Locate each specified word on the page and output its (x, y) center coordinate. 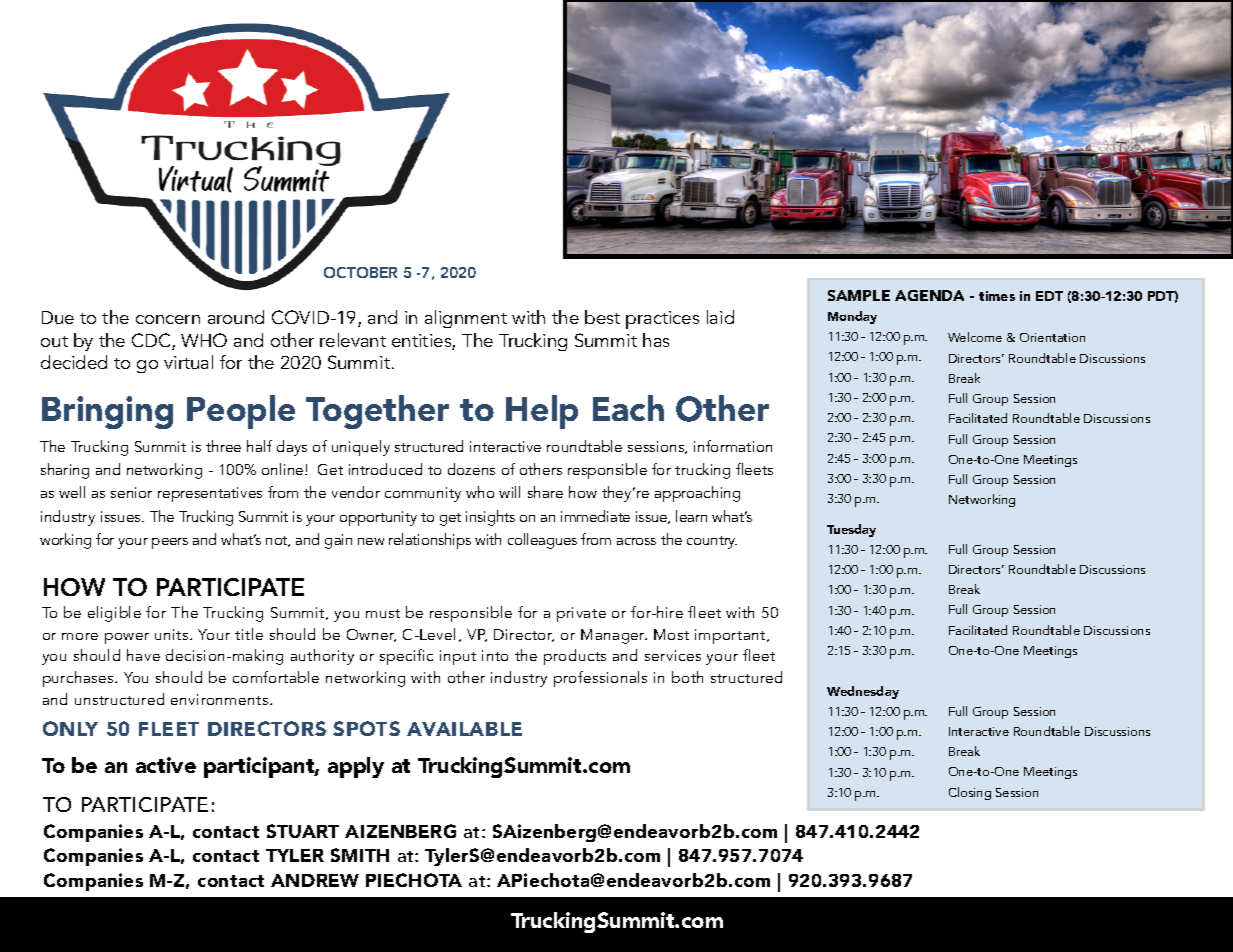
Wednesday (863, 692)
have (143, 655)
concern (168, 319)
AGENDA (929, 295)
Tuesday (851, 530)
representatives (210, 494)
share (545, 492)
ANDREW (315, 880)
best (602, 317)
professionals (600, 679)
